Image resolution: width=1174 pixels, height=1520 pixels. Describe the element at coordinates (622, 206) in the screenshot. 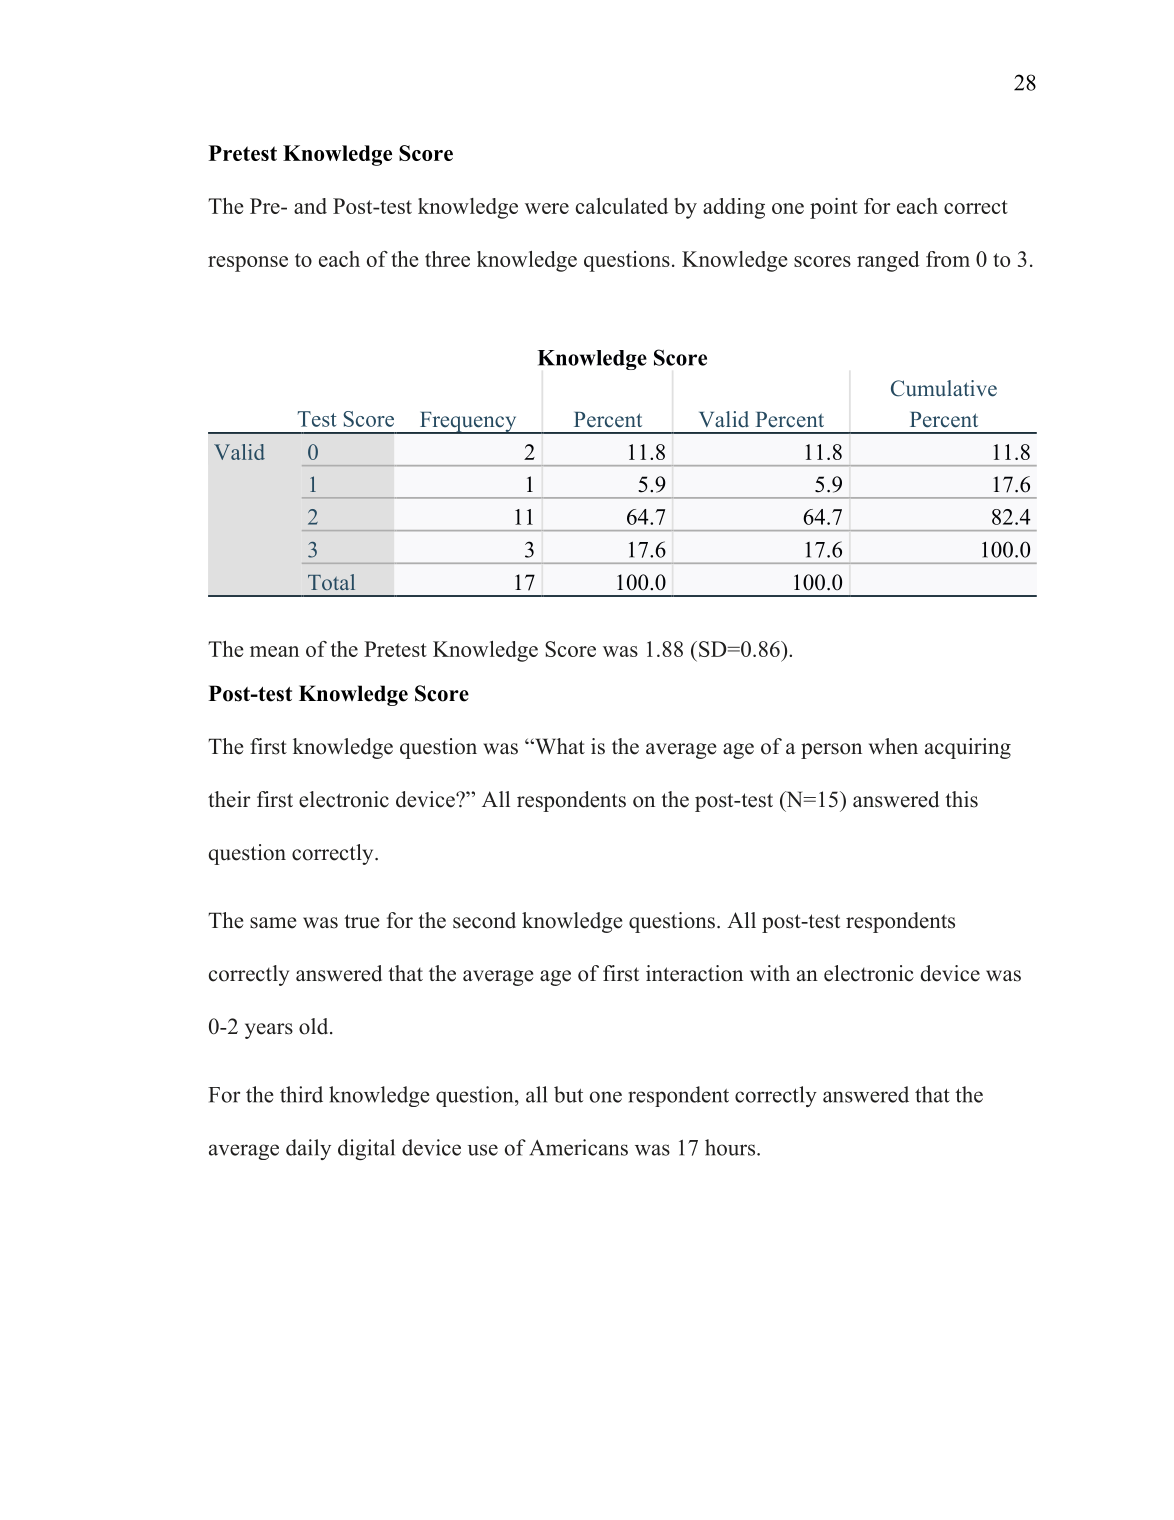

I see `calculated` at that location.
